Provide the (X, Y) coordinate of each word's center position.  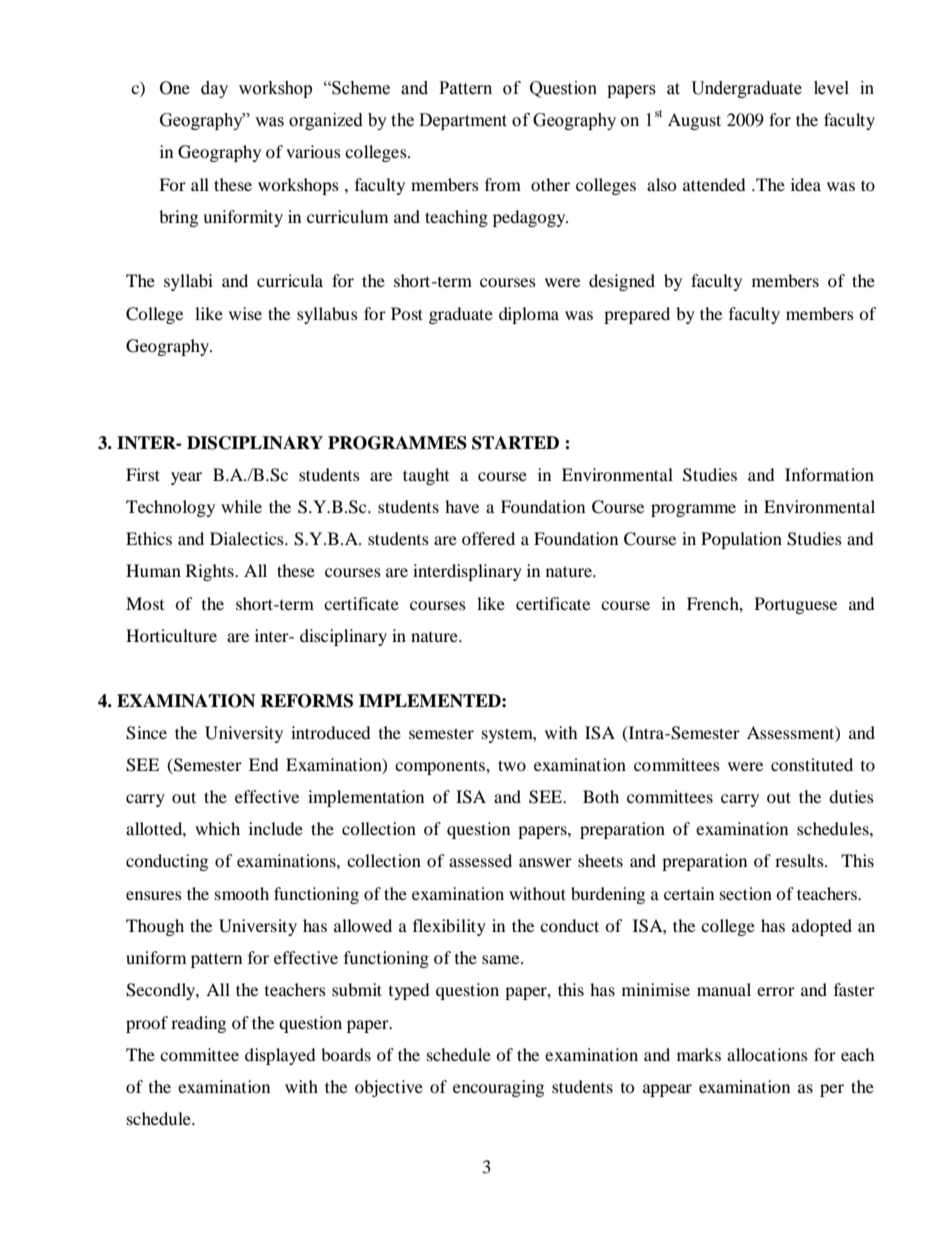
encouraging (498, 1088)
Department (463, 121)
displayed (280, 1056)
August (694, 121)
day (214, 89)
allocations (767, 1054)
